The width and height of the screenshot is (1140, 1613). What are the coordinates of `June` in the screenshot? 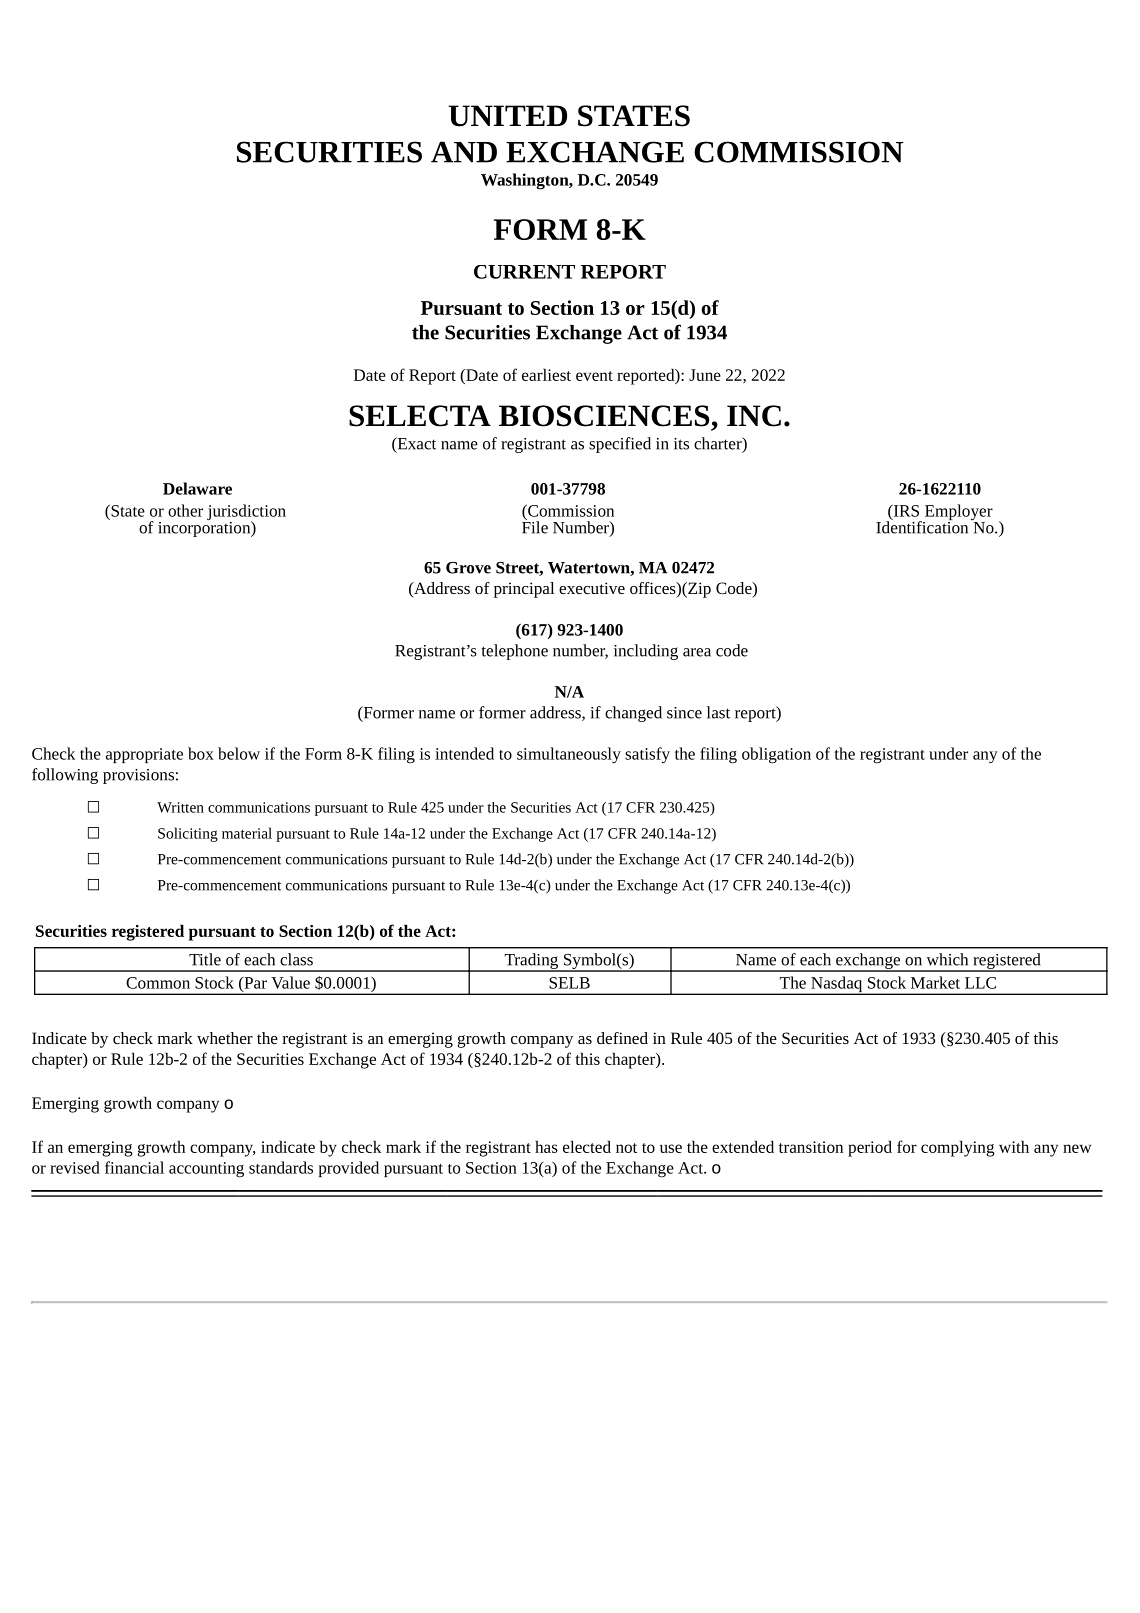 It's located at (705, 375).
